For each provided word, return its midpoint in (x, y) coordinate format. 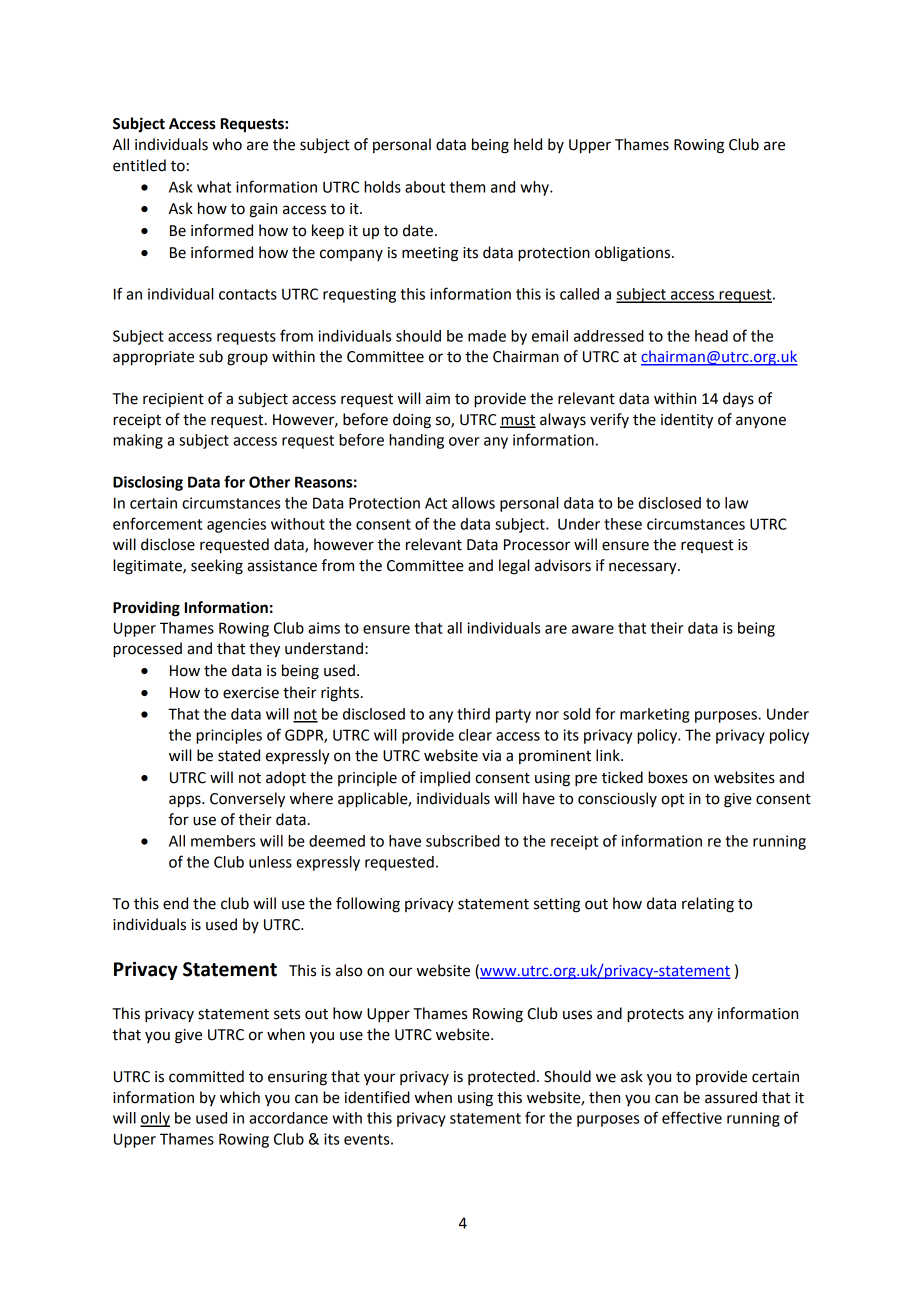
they (264, 650)
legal (514, 567)
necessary (644, 568)
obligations (632, 254)
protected (501, 1077)
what (214, 187)
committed (206, 1076)
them (467, 187)
